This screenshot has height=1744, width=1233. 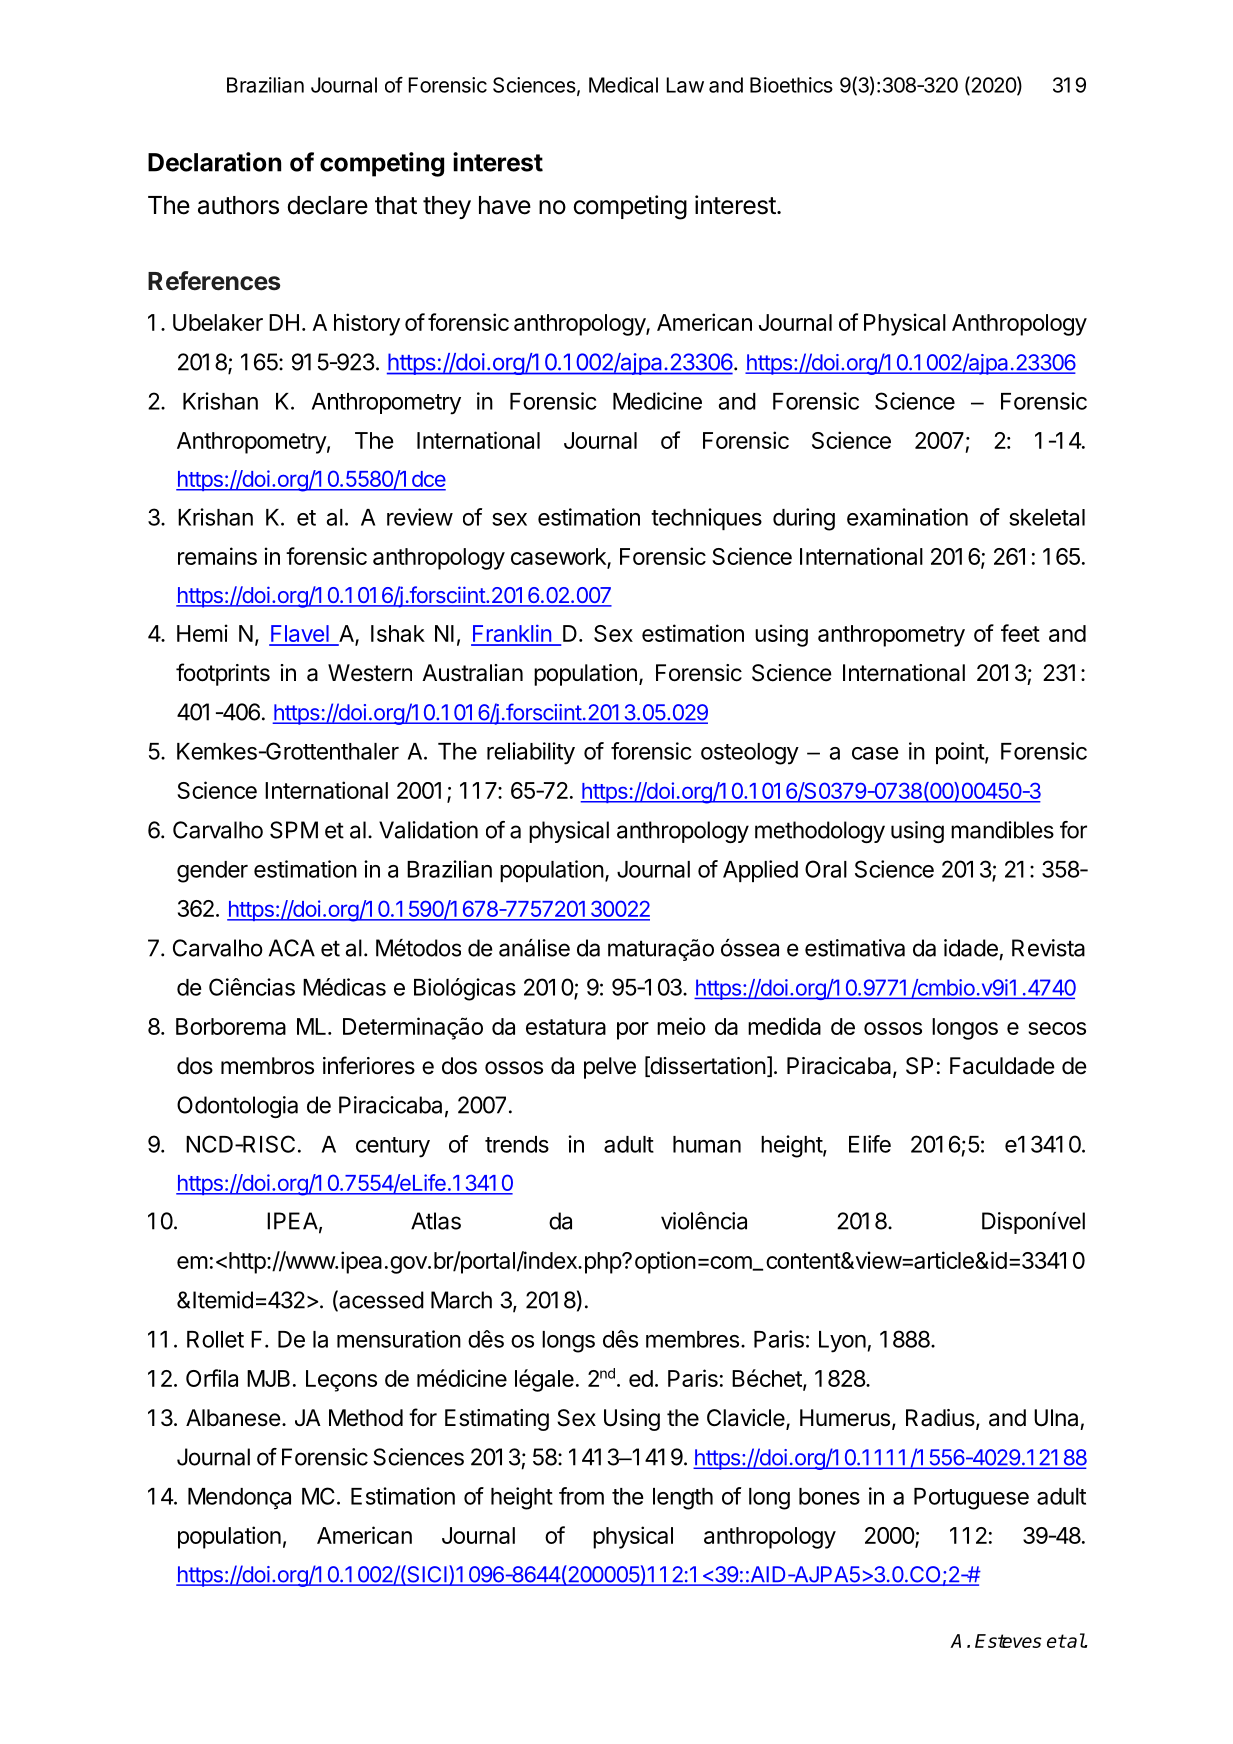 What do you see at coordinates (497, 1420) in the screenshot?
I see `Estimating` at bounding box center [497, 1420].
